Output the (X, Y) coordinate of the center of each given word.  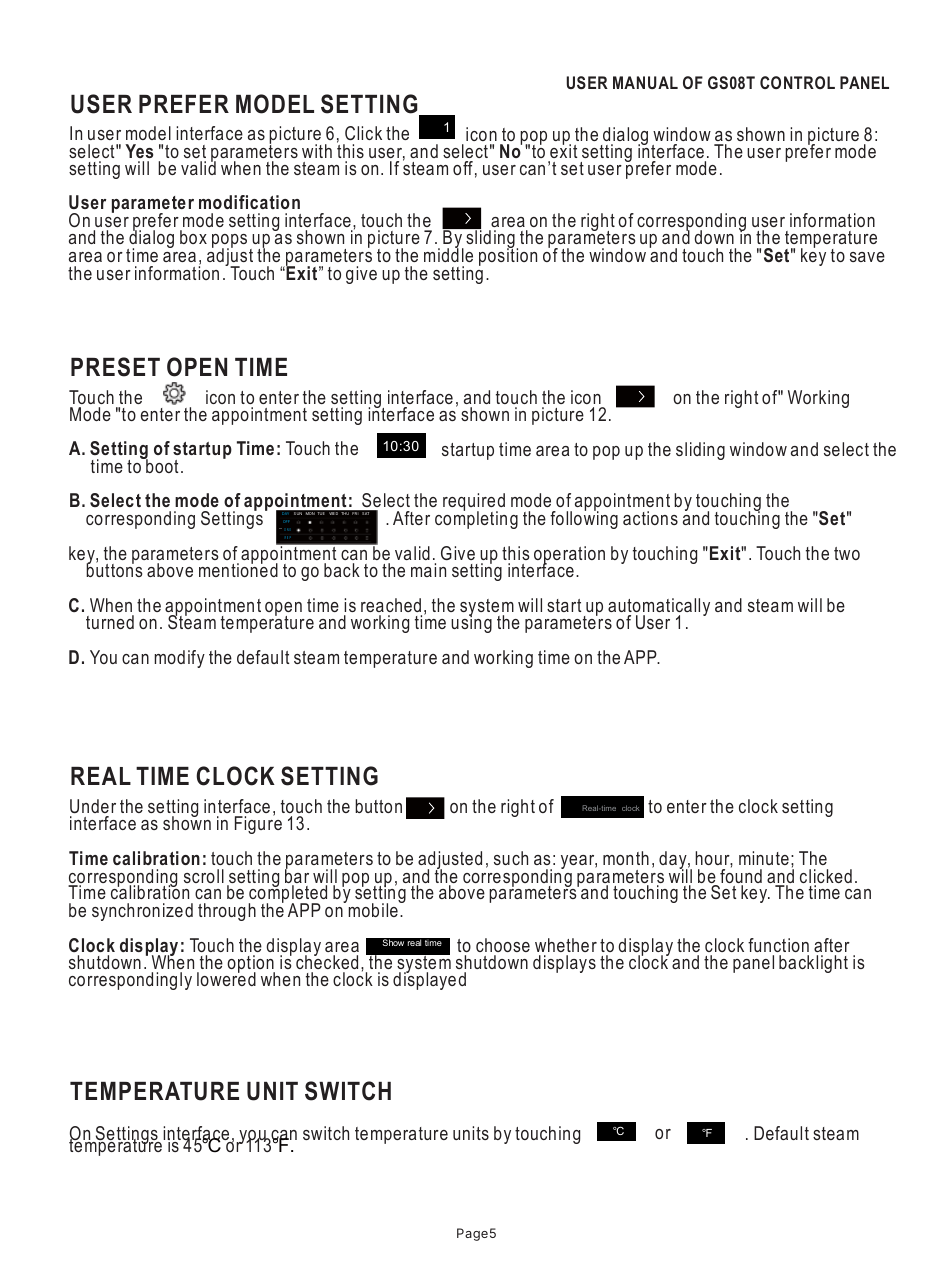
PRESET (115, 367)
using (471, 623)
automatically (659, 608)
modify (179, 659)
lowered (226, 978)
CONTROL (797, 82)
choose (503, 945)
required (474, 503)
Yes (139, 151)
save (867, 257)
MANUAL (645, 82)
